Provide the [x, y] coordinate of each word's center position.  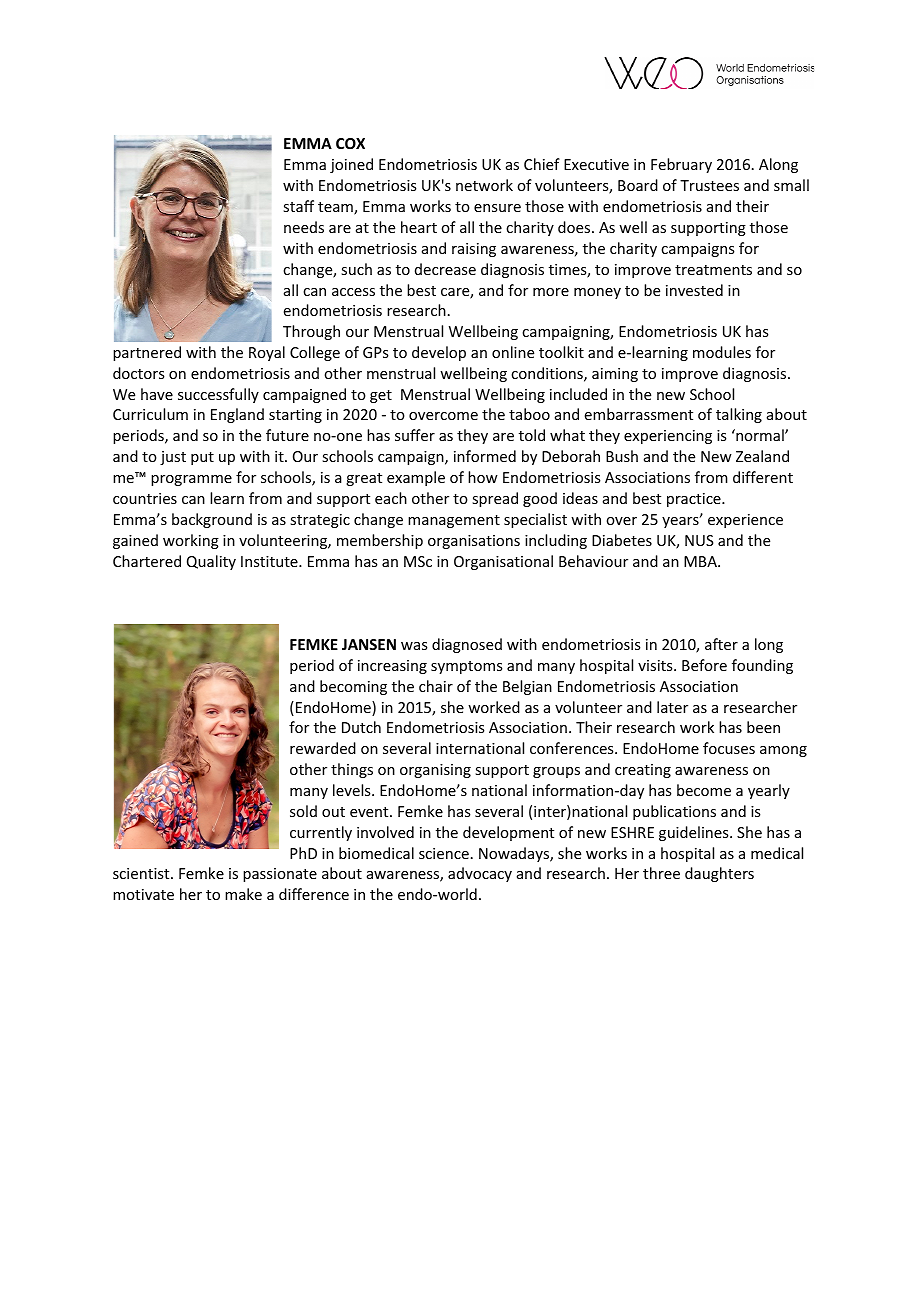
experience [745, 521]
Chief [542, 164]
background [212, 520]
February [681, 165]
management [454, 521]
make [243, 894]
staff [298, 206]
